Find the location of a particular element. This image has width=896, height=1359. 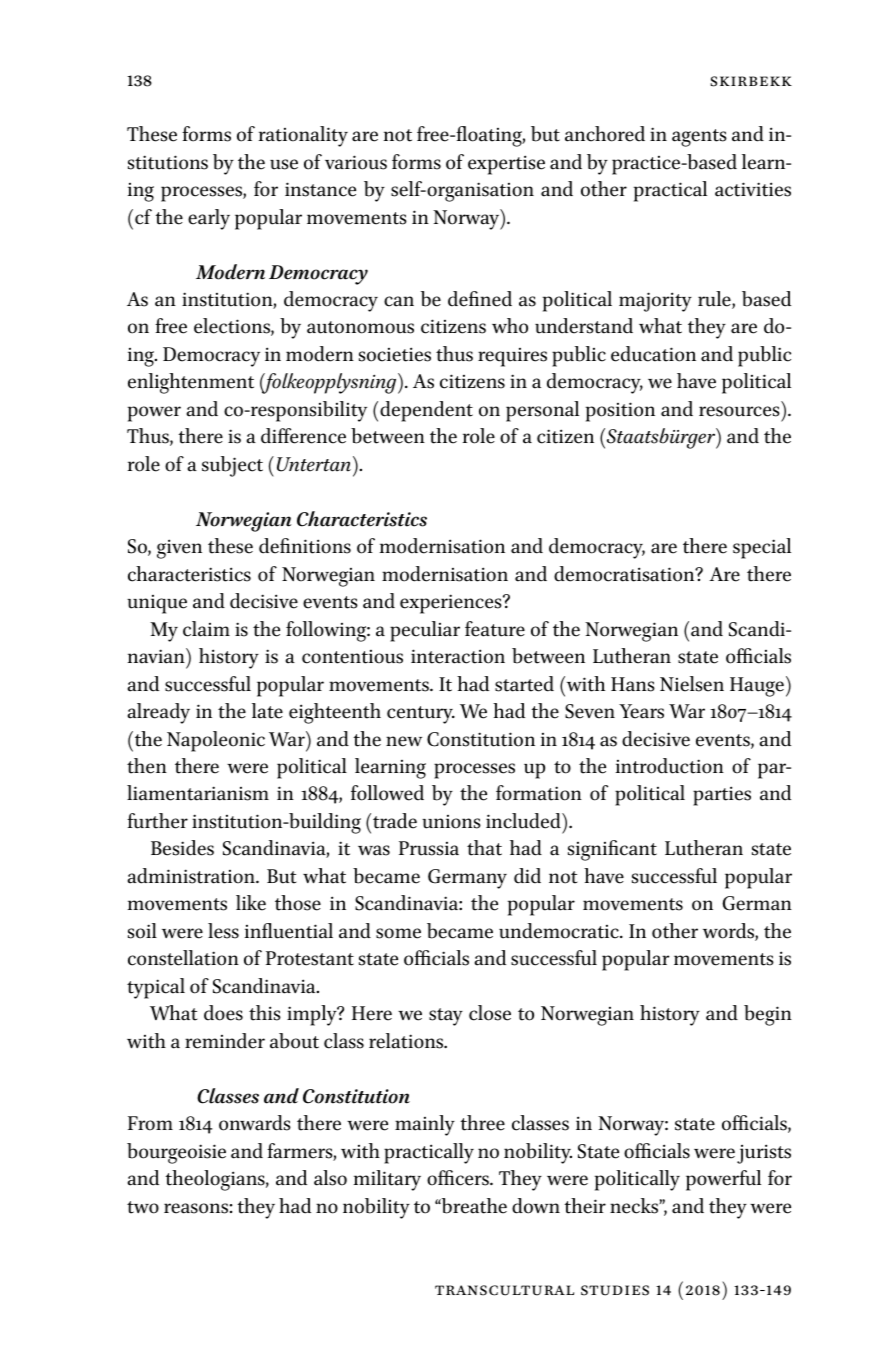

agents is located at coordinates (699, 138).
